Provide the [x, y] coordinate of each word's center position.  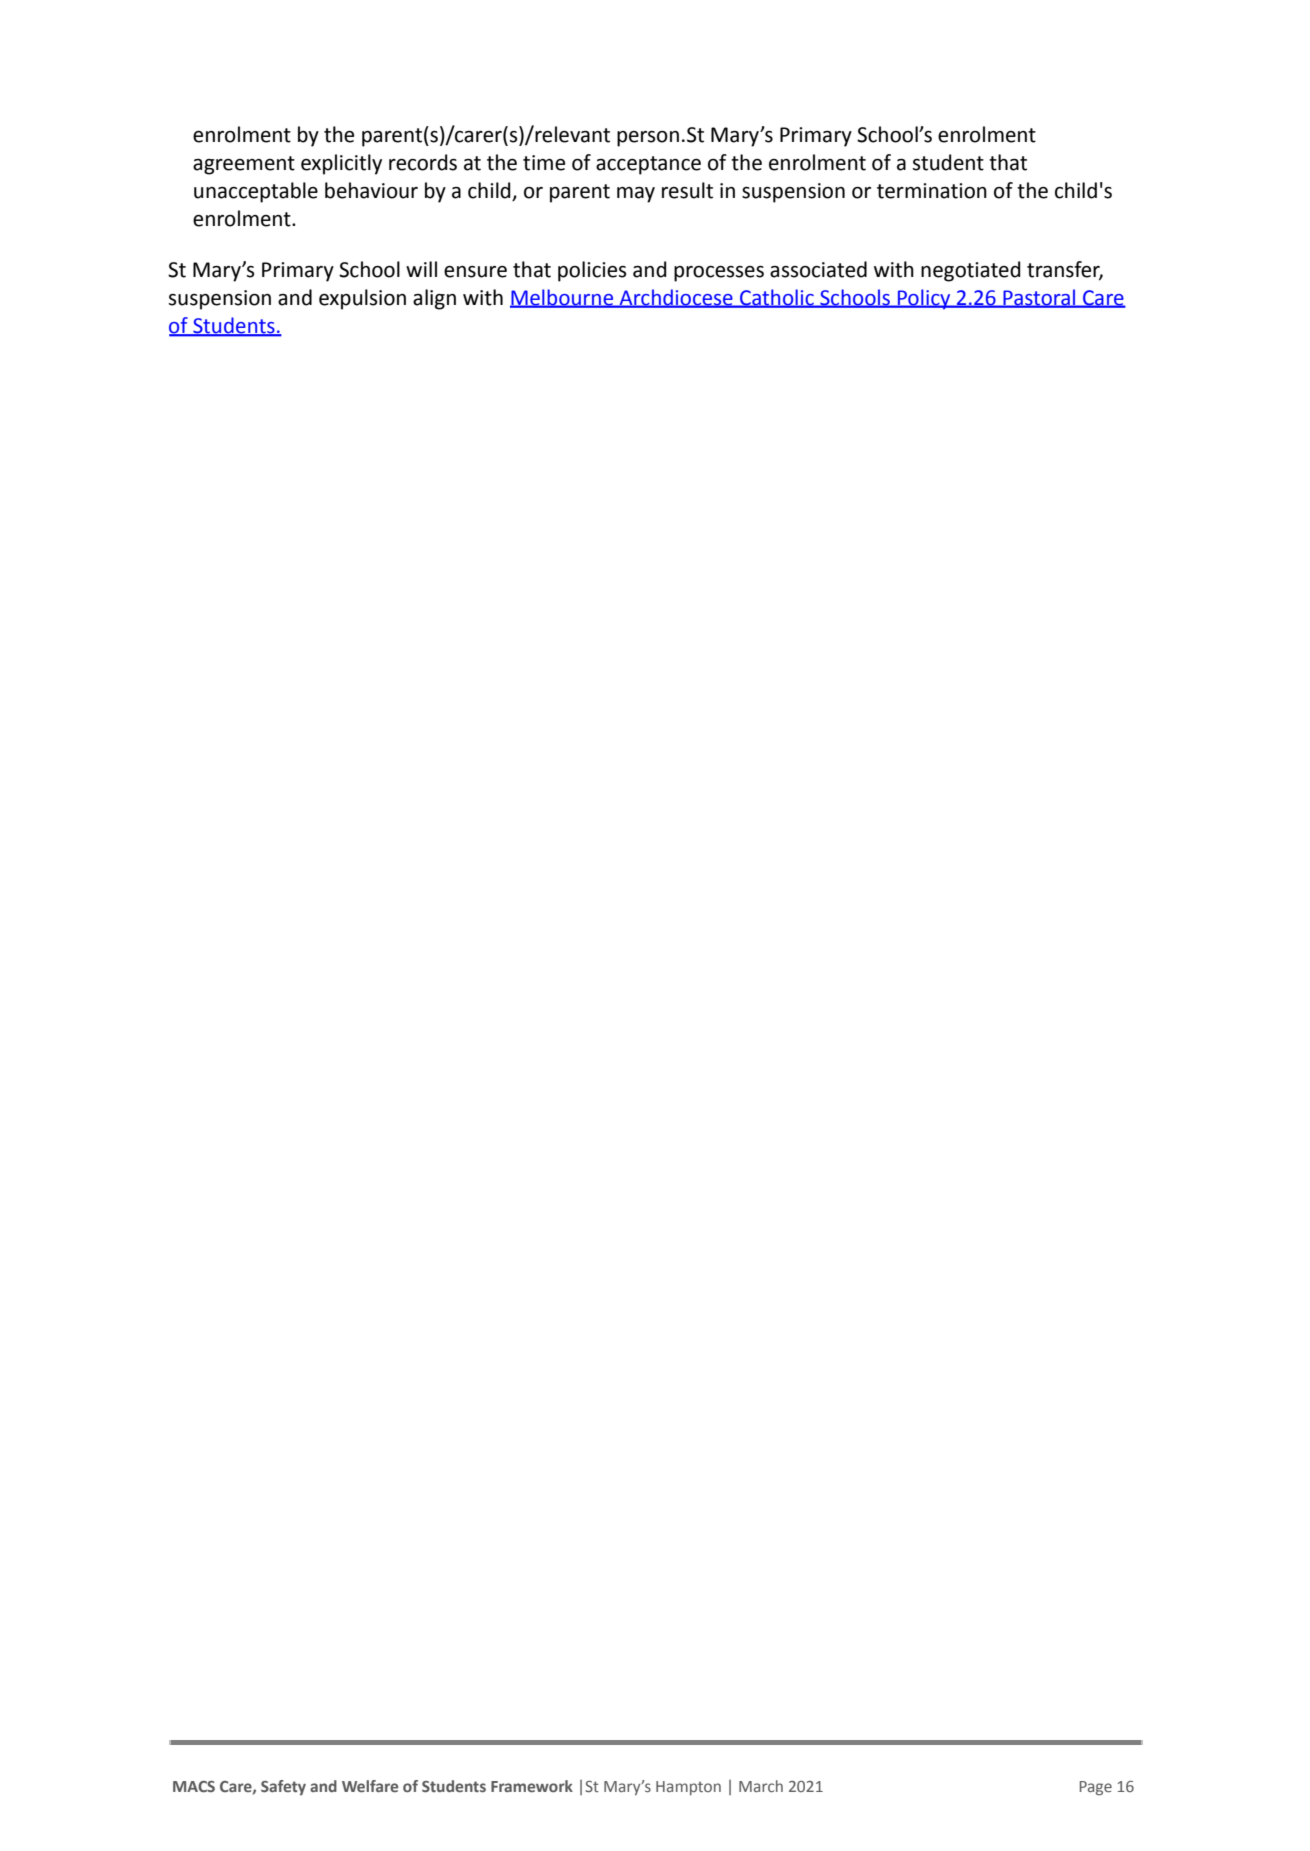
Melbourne [563, 298]
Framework [532, 1786]
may [636, 195]
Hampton [688, 1788]
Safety [283, 1787]
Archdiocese [676, 298]
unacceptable [256, 192]
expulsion [362, 299]
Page [1096, 1788]
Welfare [370, 1786]
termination [932, 191]
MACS [194, 1786]
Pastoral [1039, 298]
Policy [924, 299]
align [434, 299]
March [761, 1786]
